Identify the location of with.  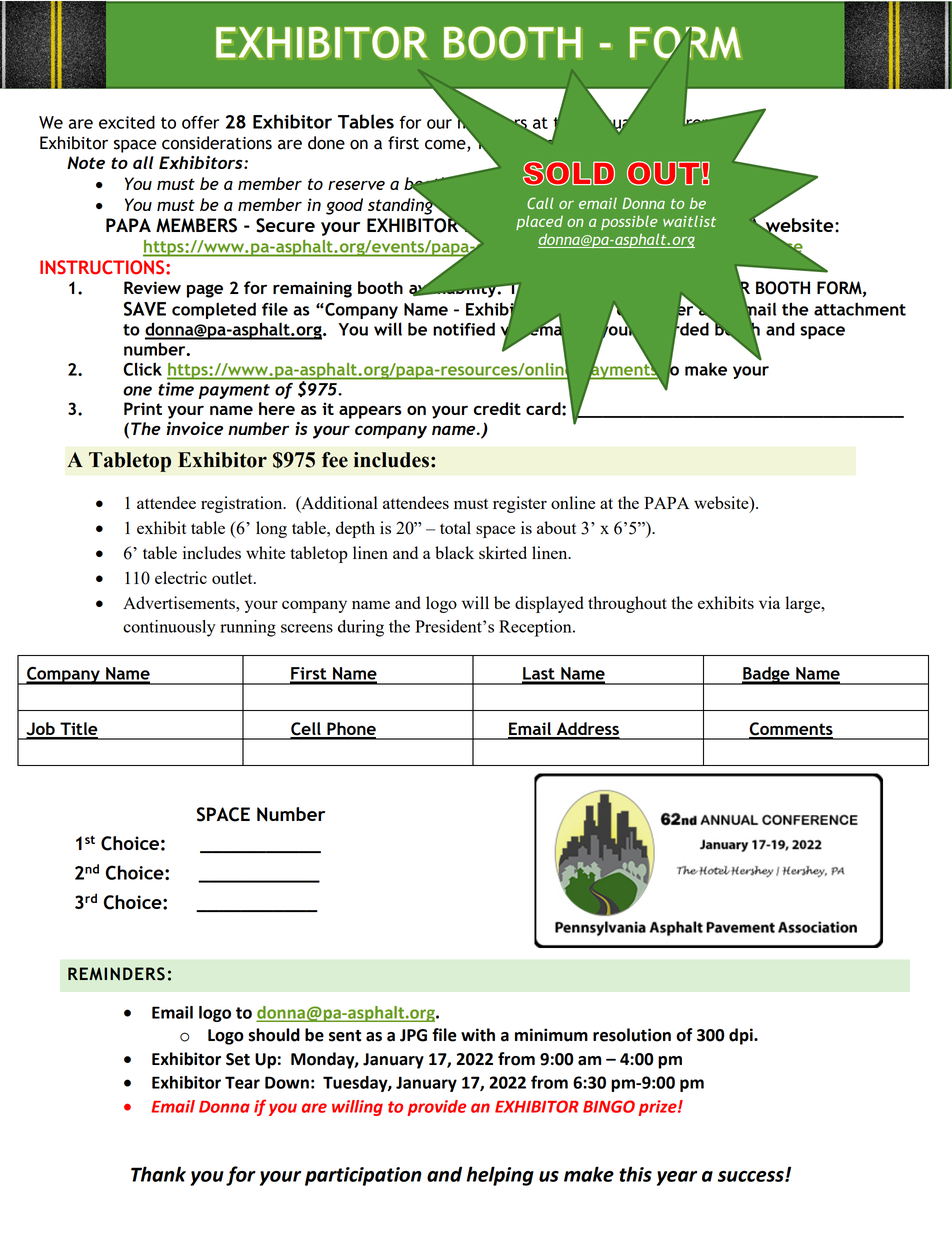
(478, 1035).
